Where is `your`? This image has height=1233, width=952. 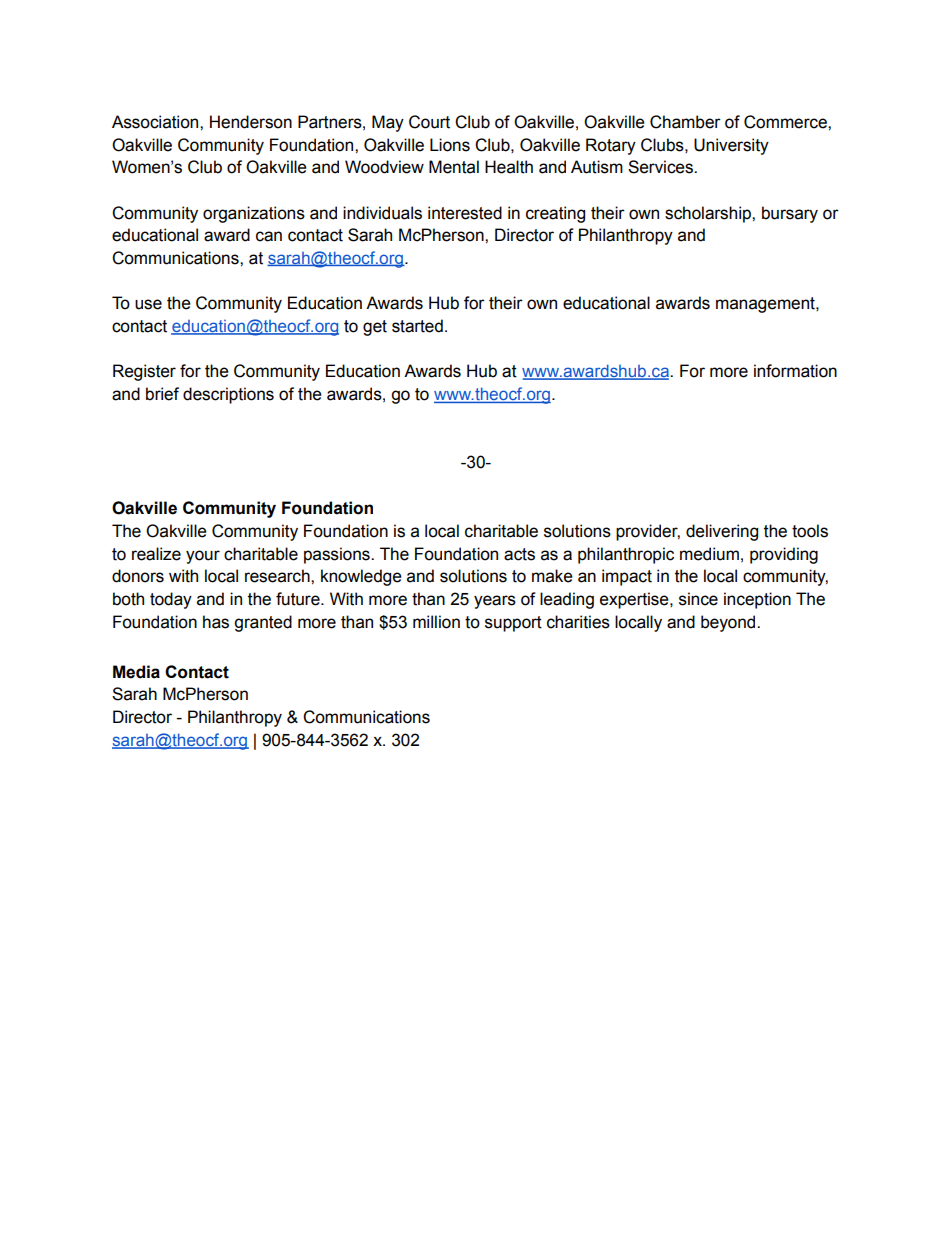
your is located at coordinates (203, 557).
